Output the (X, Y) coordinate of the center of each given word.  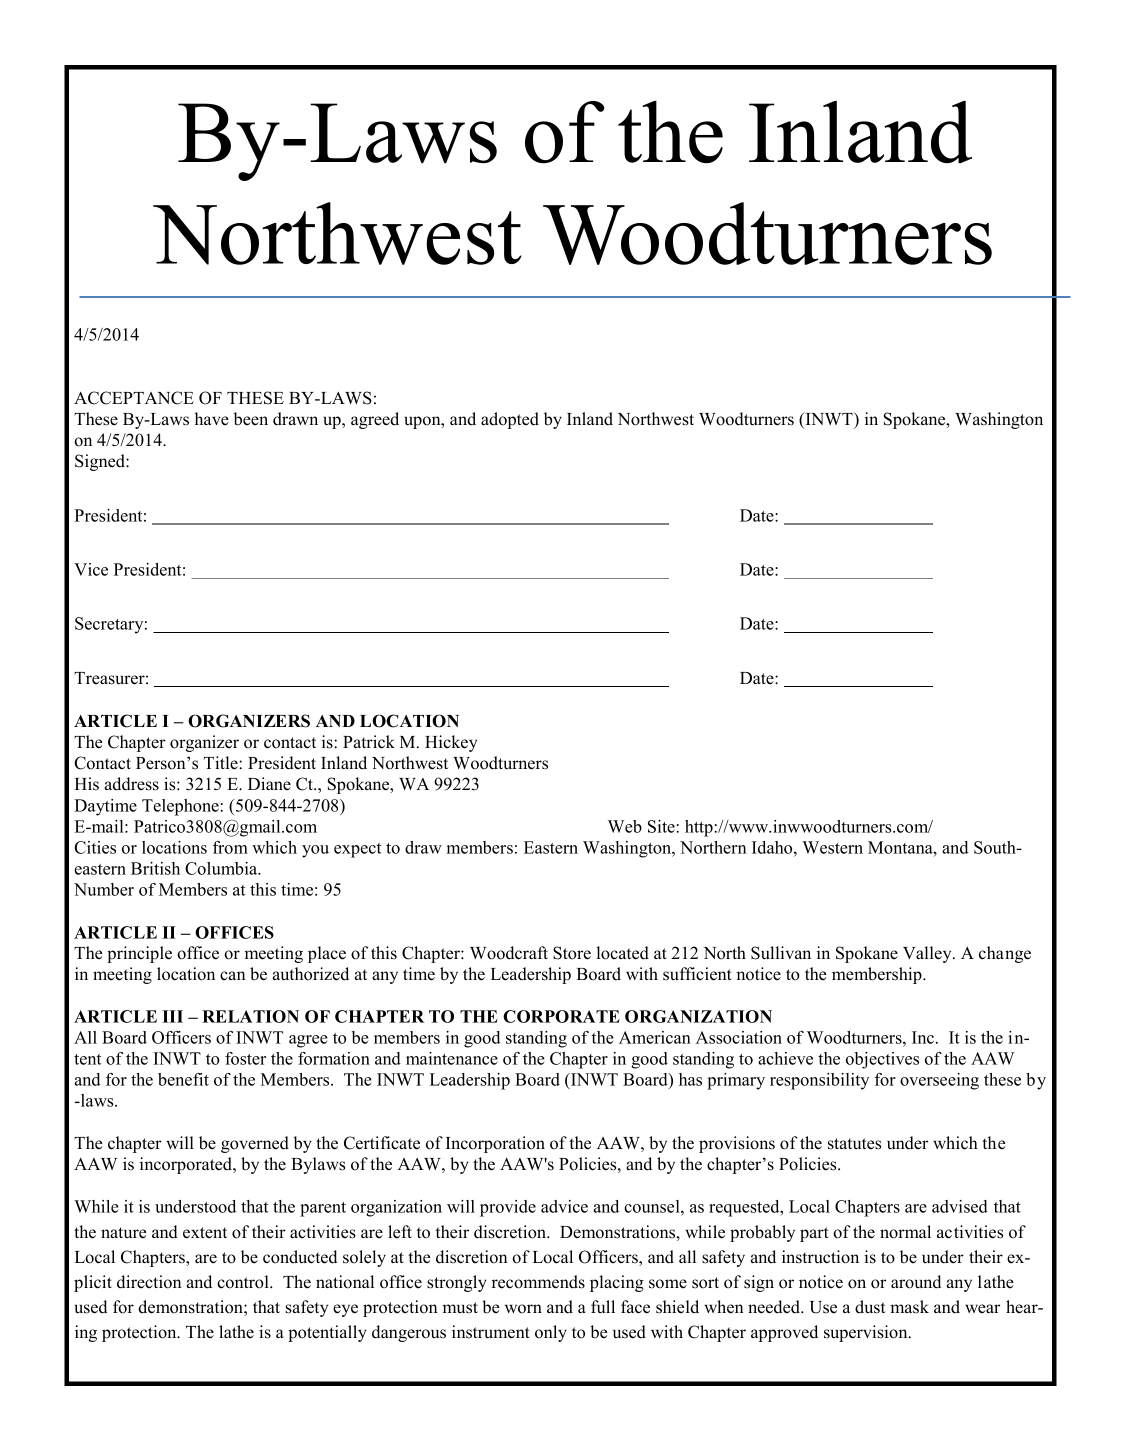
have (212, 419)
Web (625, 826)
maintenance (452, 1058)
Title (222, 763)
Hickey (451, 743)
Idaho (773, 847)
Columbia (222, 868)
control (244, 1282)
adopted (510, 420)
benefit (183, 1079)
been (251, 419)
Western (832, 847)
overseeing (939, 1081)
